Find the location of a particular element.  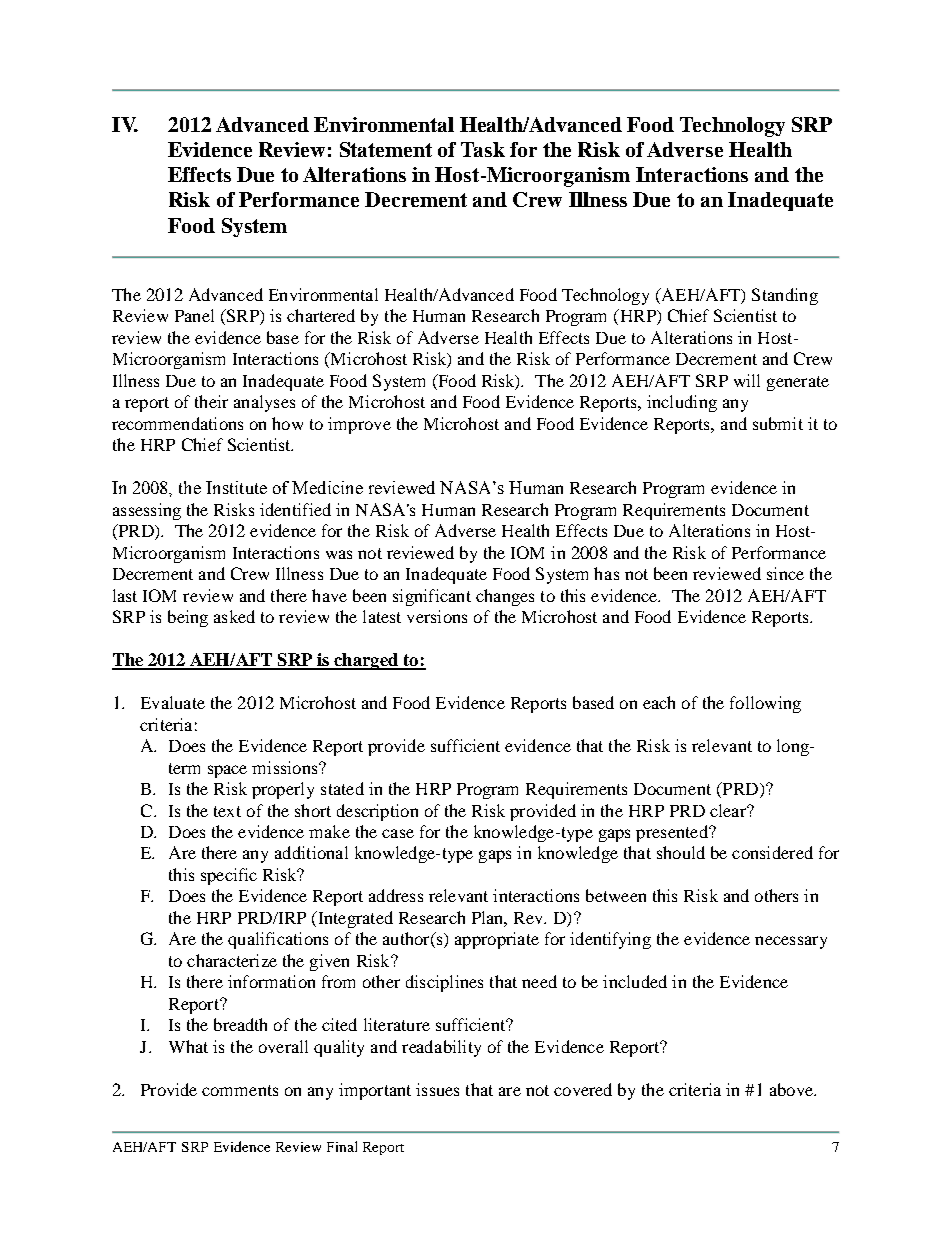

submit is located at coordinates (778, 423).
